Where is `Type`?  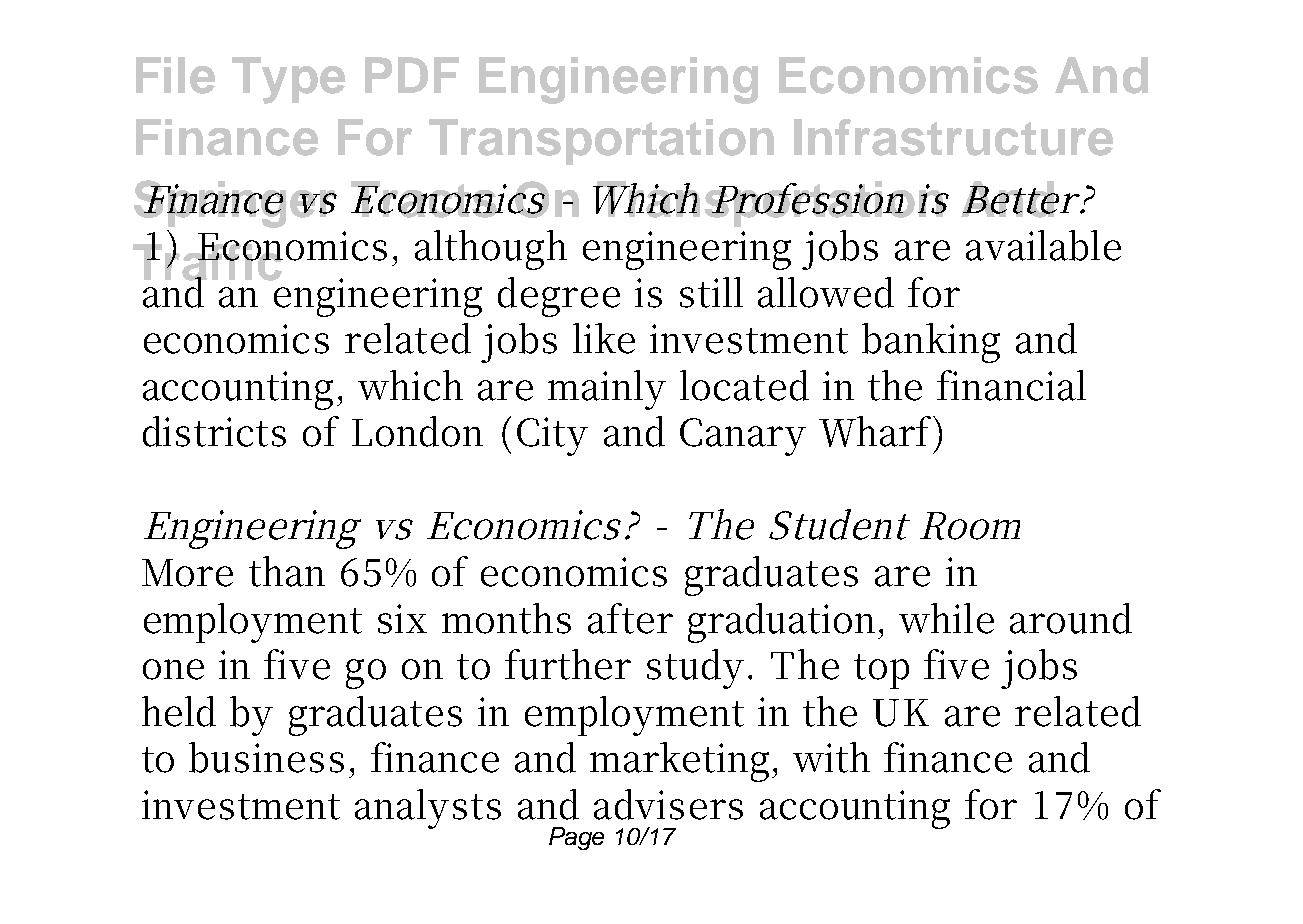
Type is located at coordinates (288, 80).
